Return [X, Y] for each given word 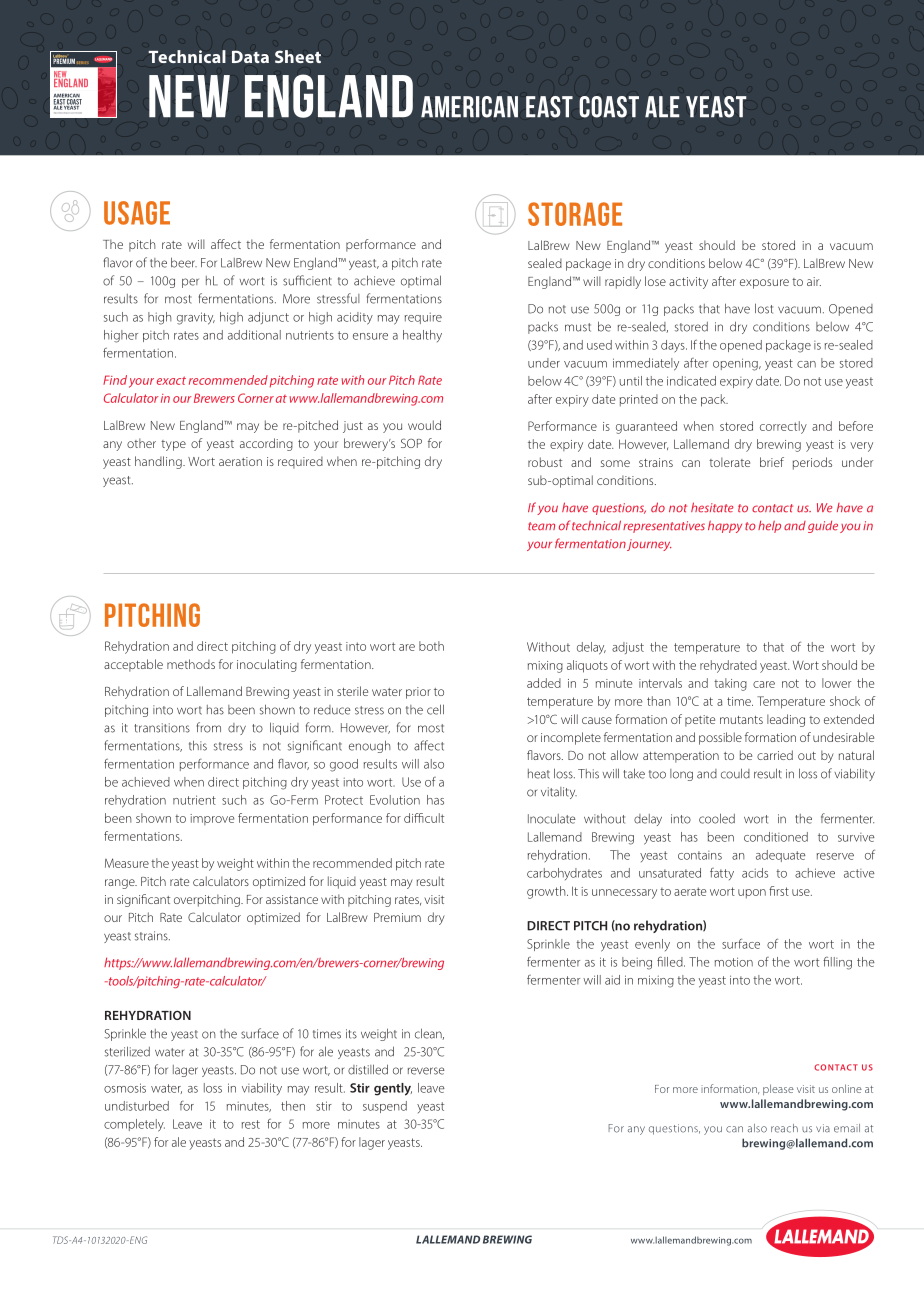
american [469, 107]
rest [251, 1124]
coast [609, 107]
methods [191, 664]
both [431, 646]
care [764, 684]
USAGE [137, 213]
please [778, 1089]
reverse [426, 1071]
